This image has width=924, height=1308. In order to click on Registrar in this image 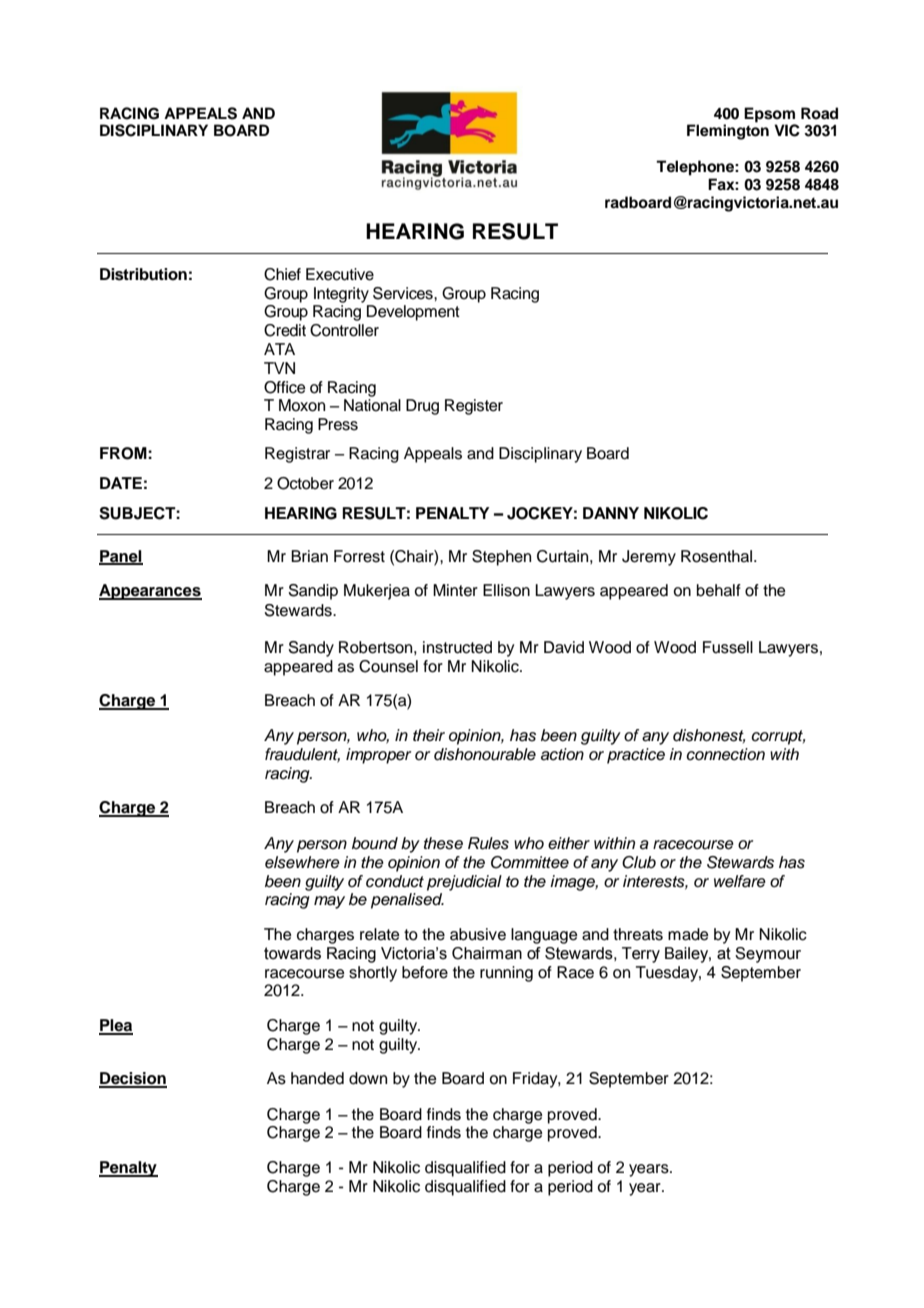, I will do `click(297, 455)`.
